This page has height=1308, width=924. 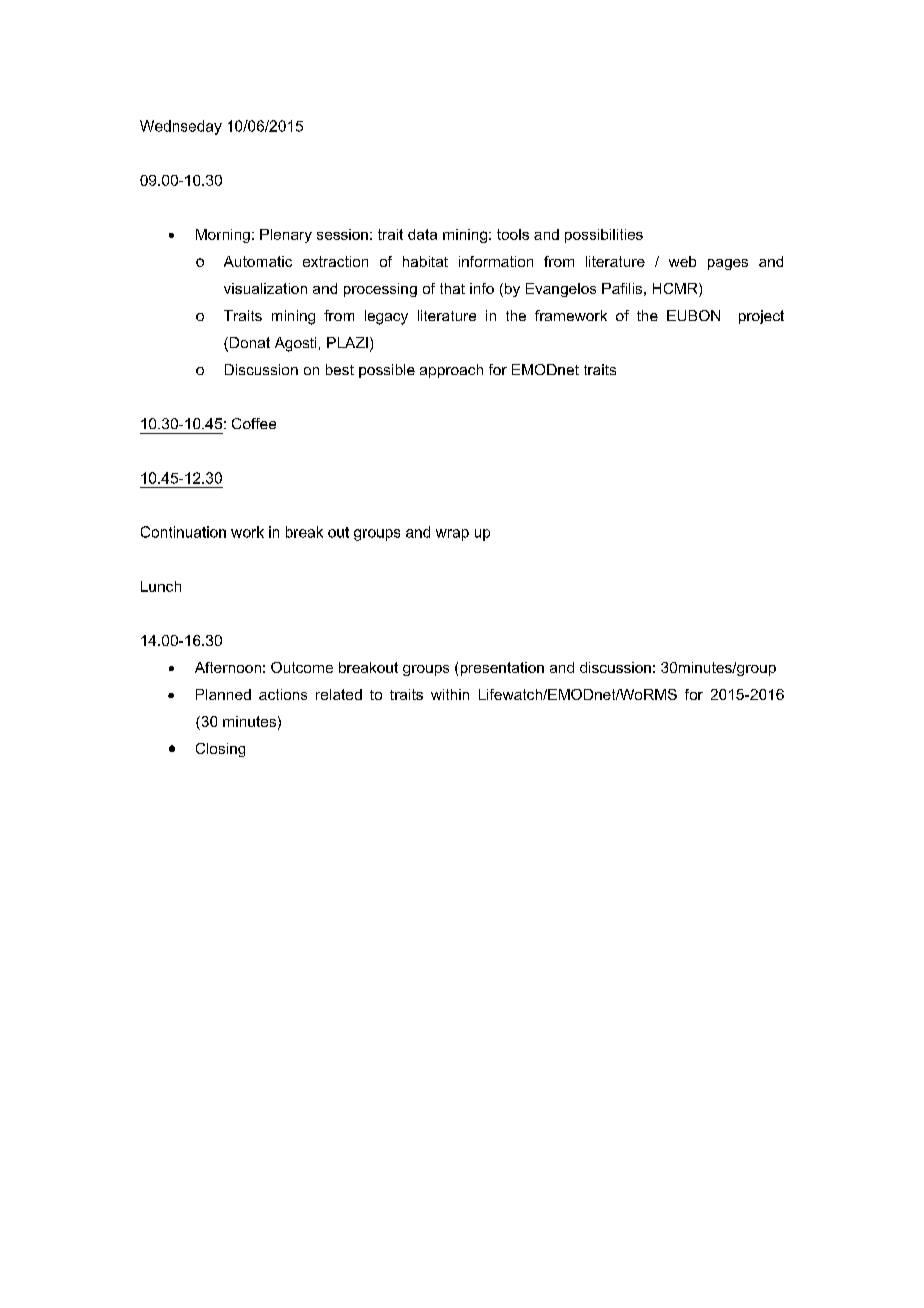 I want to click on presentation, so click(x=502, y=669).
